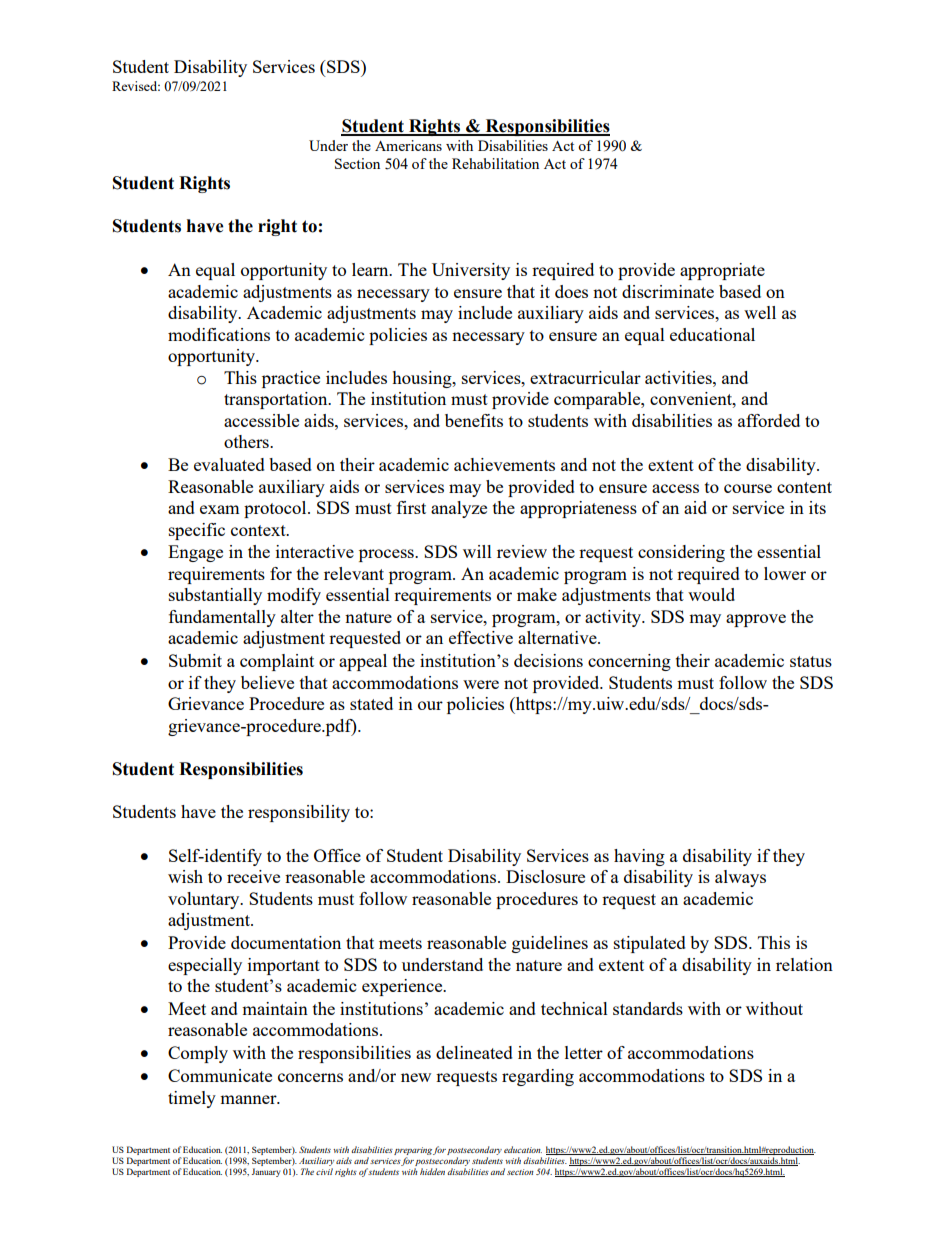 The width and height of the screenshot is (952, 1233). Describe the element at coordinates (266, 1172) in the screenshot. I see `January` at that location.
